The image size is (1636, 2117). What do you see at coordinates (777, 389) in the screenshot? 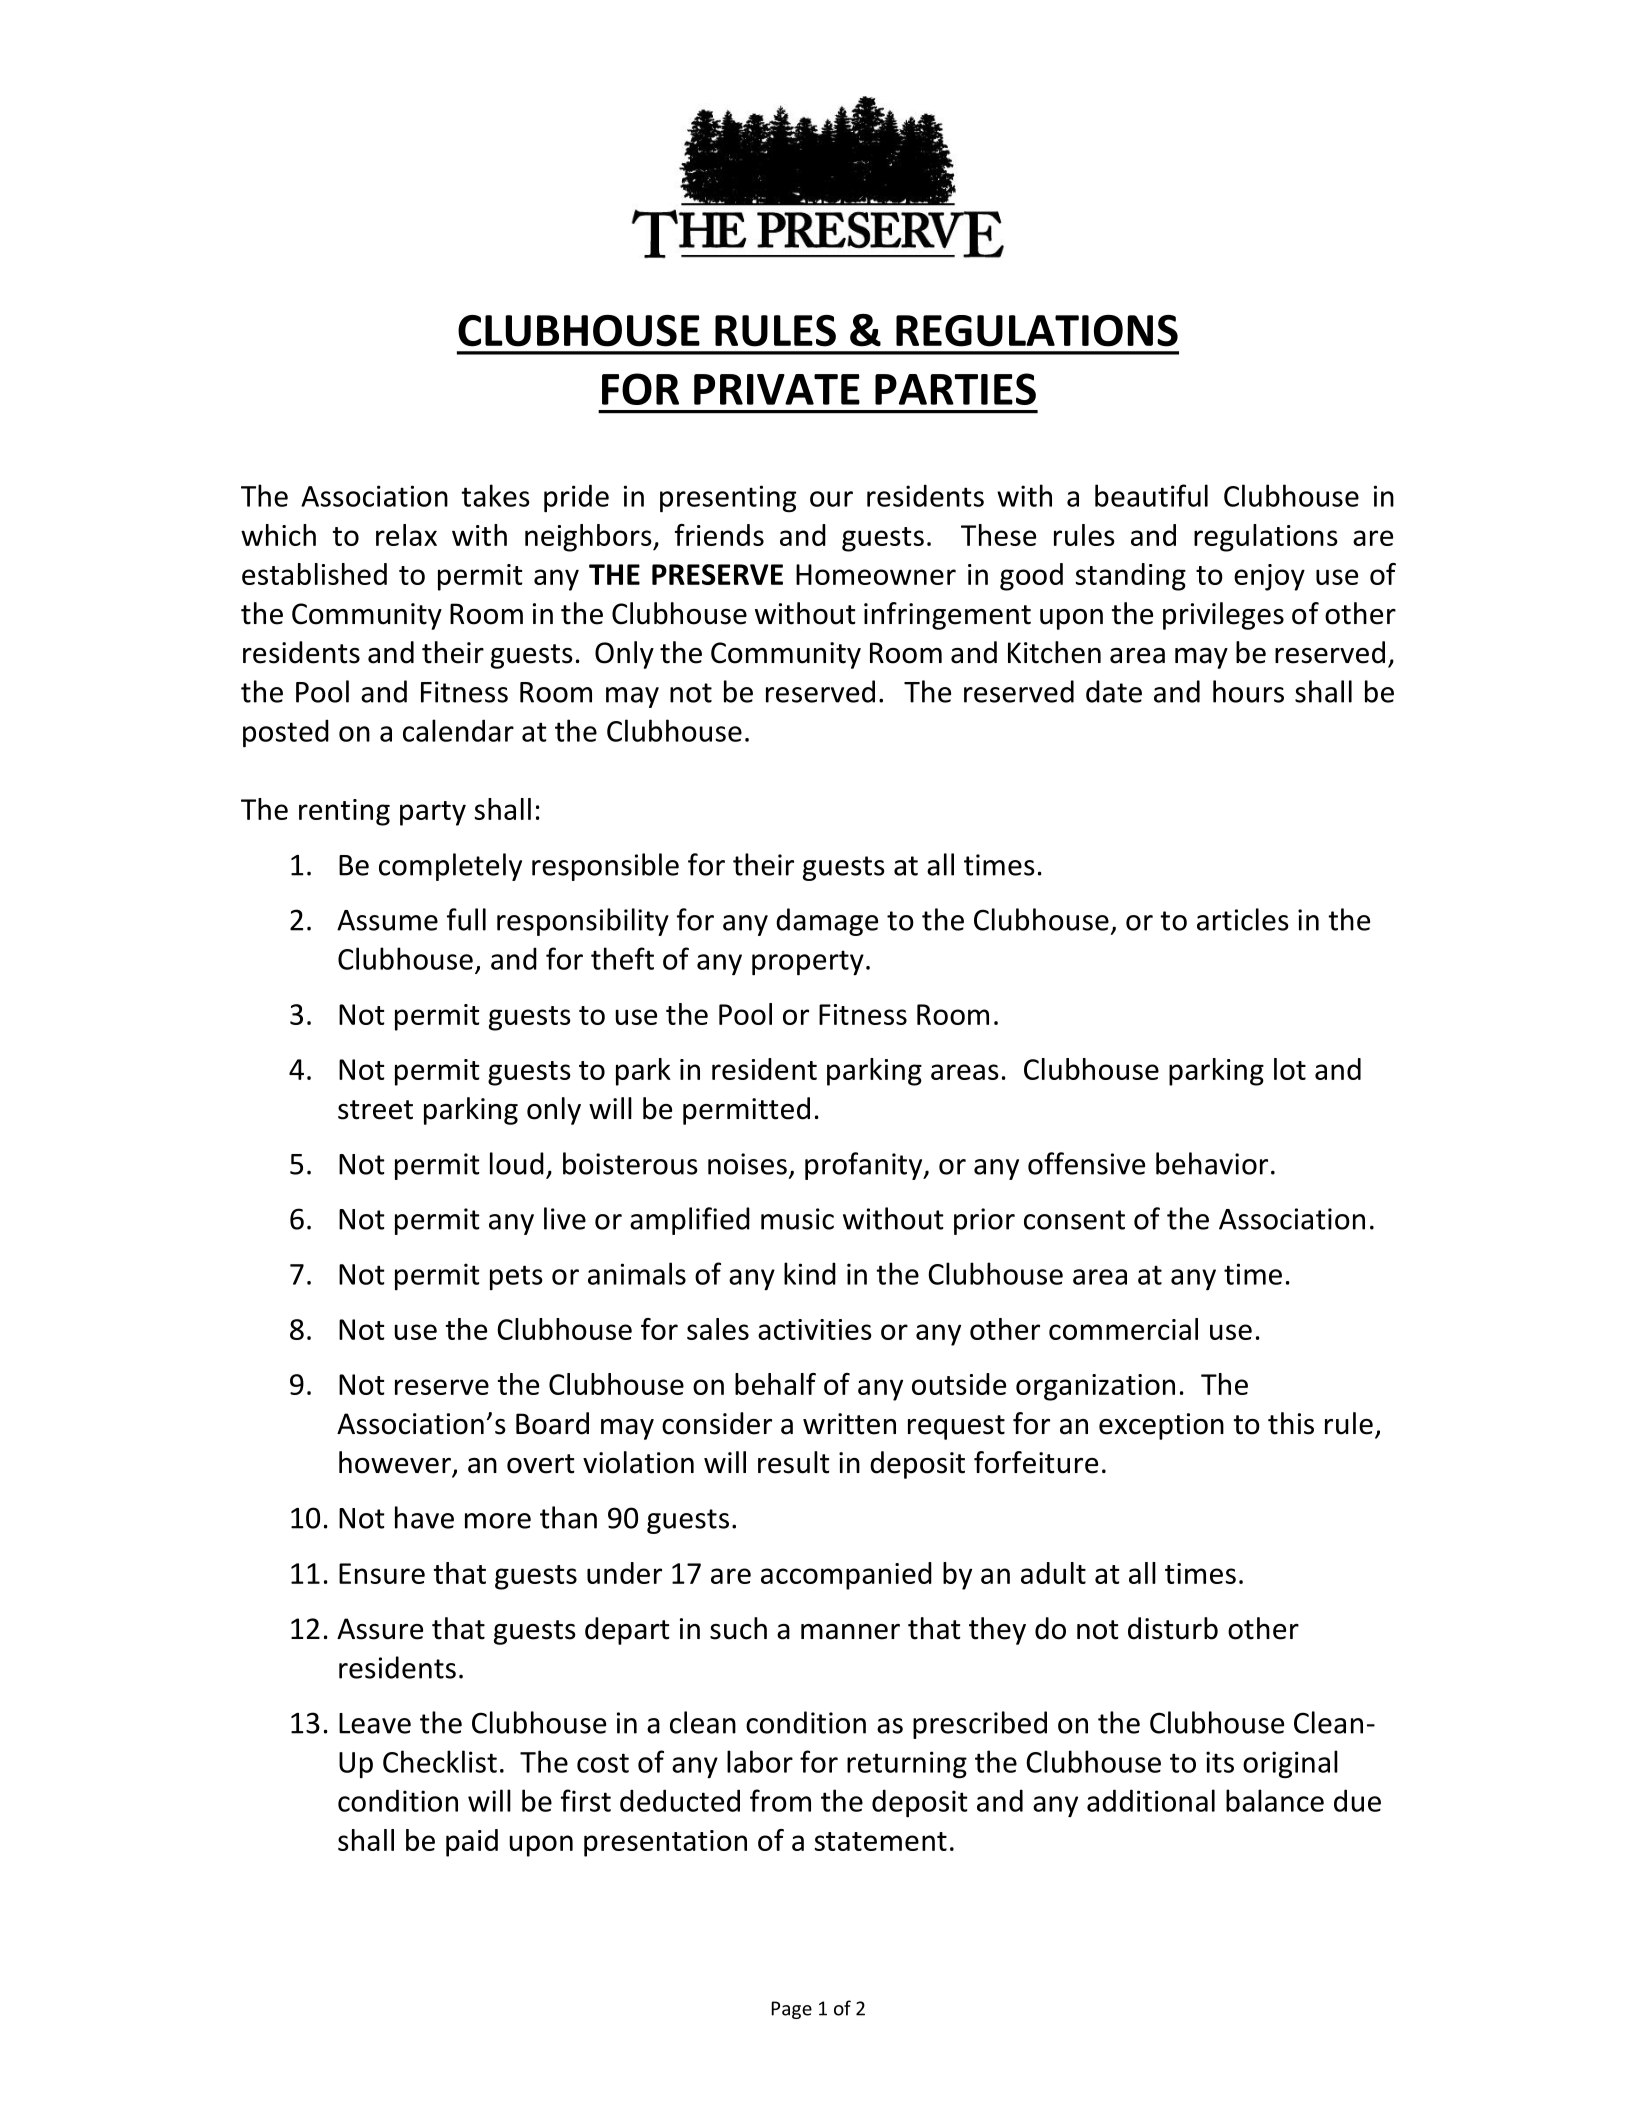
I see `PRIVATE` at bounding box center [777, 389].
